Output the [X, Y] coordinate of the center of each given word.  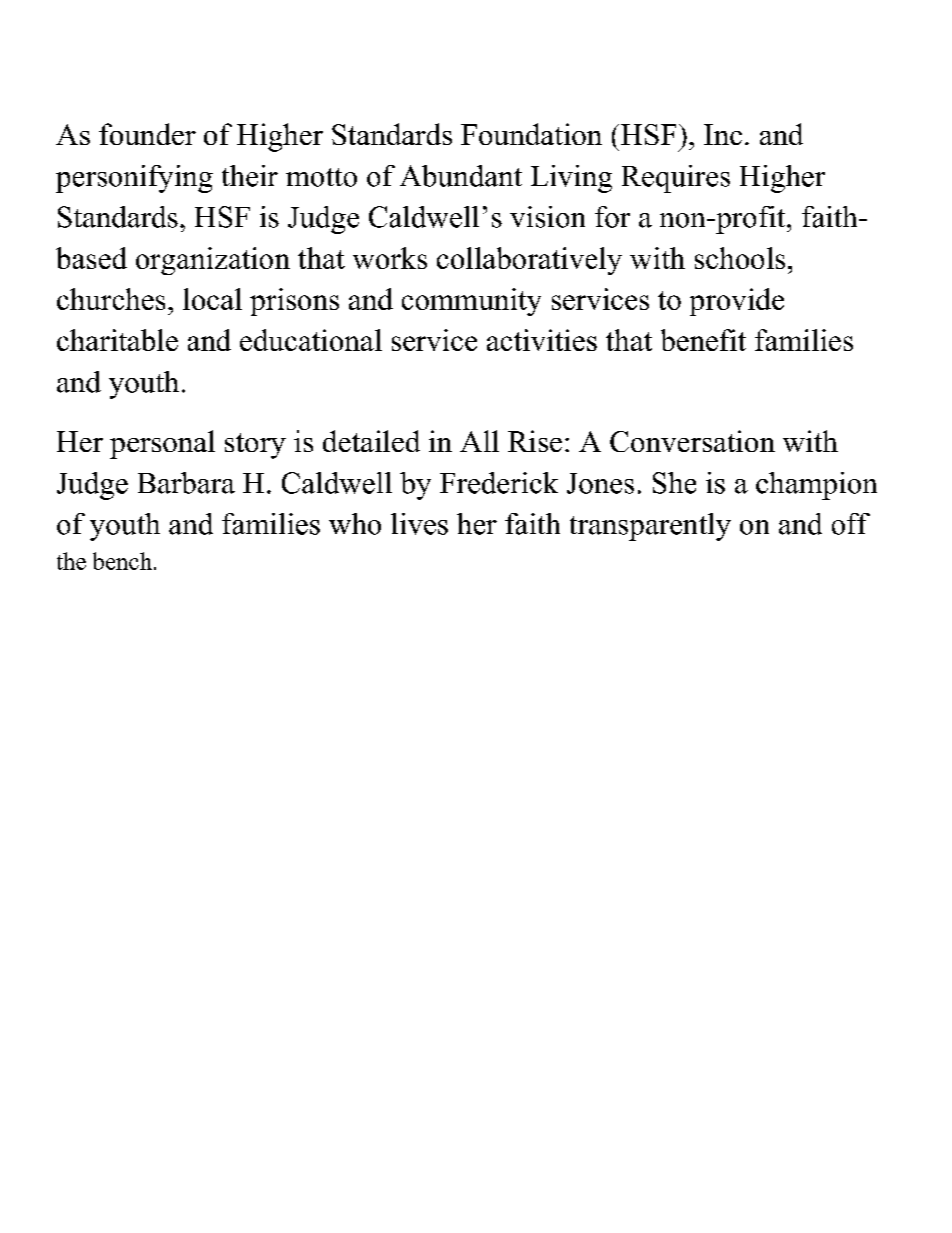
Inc [723, 134]
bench [122, 561]
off [851, 524]
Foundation [531, 134]
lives [419, 524]
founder [147, 134]
